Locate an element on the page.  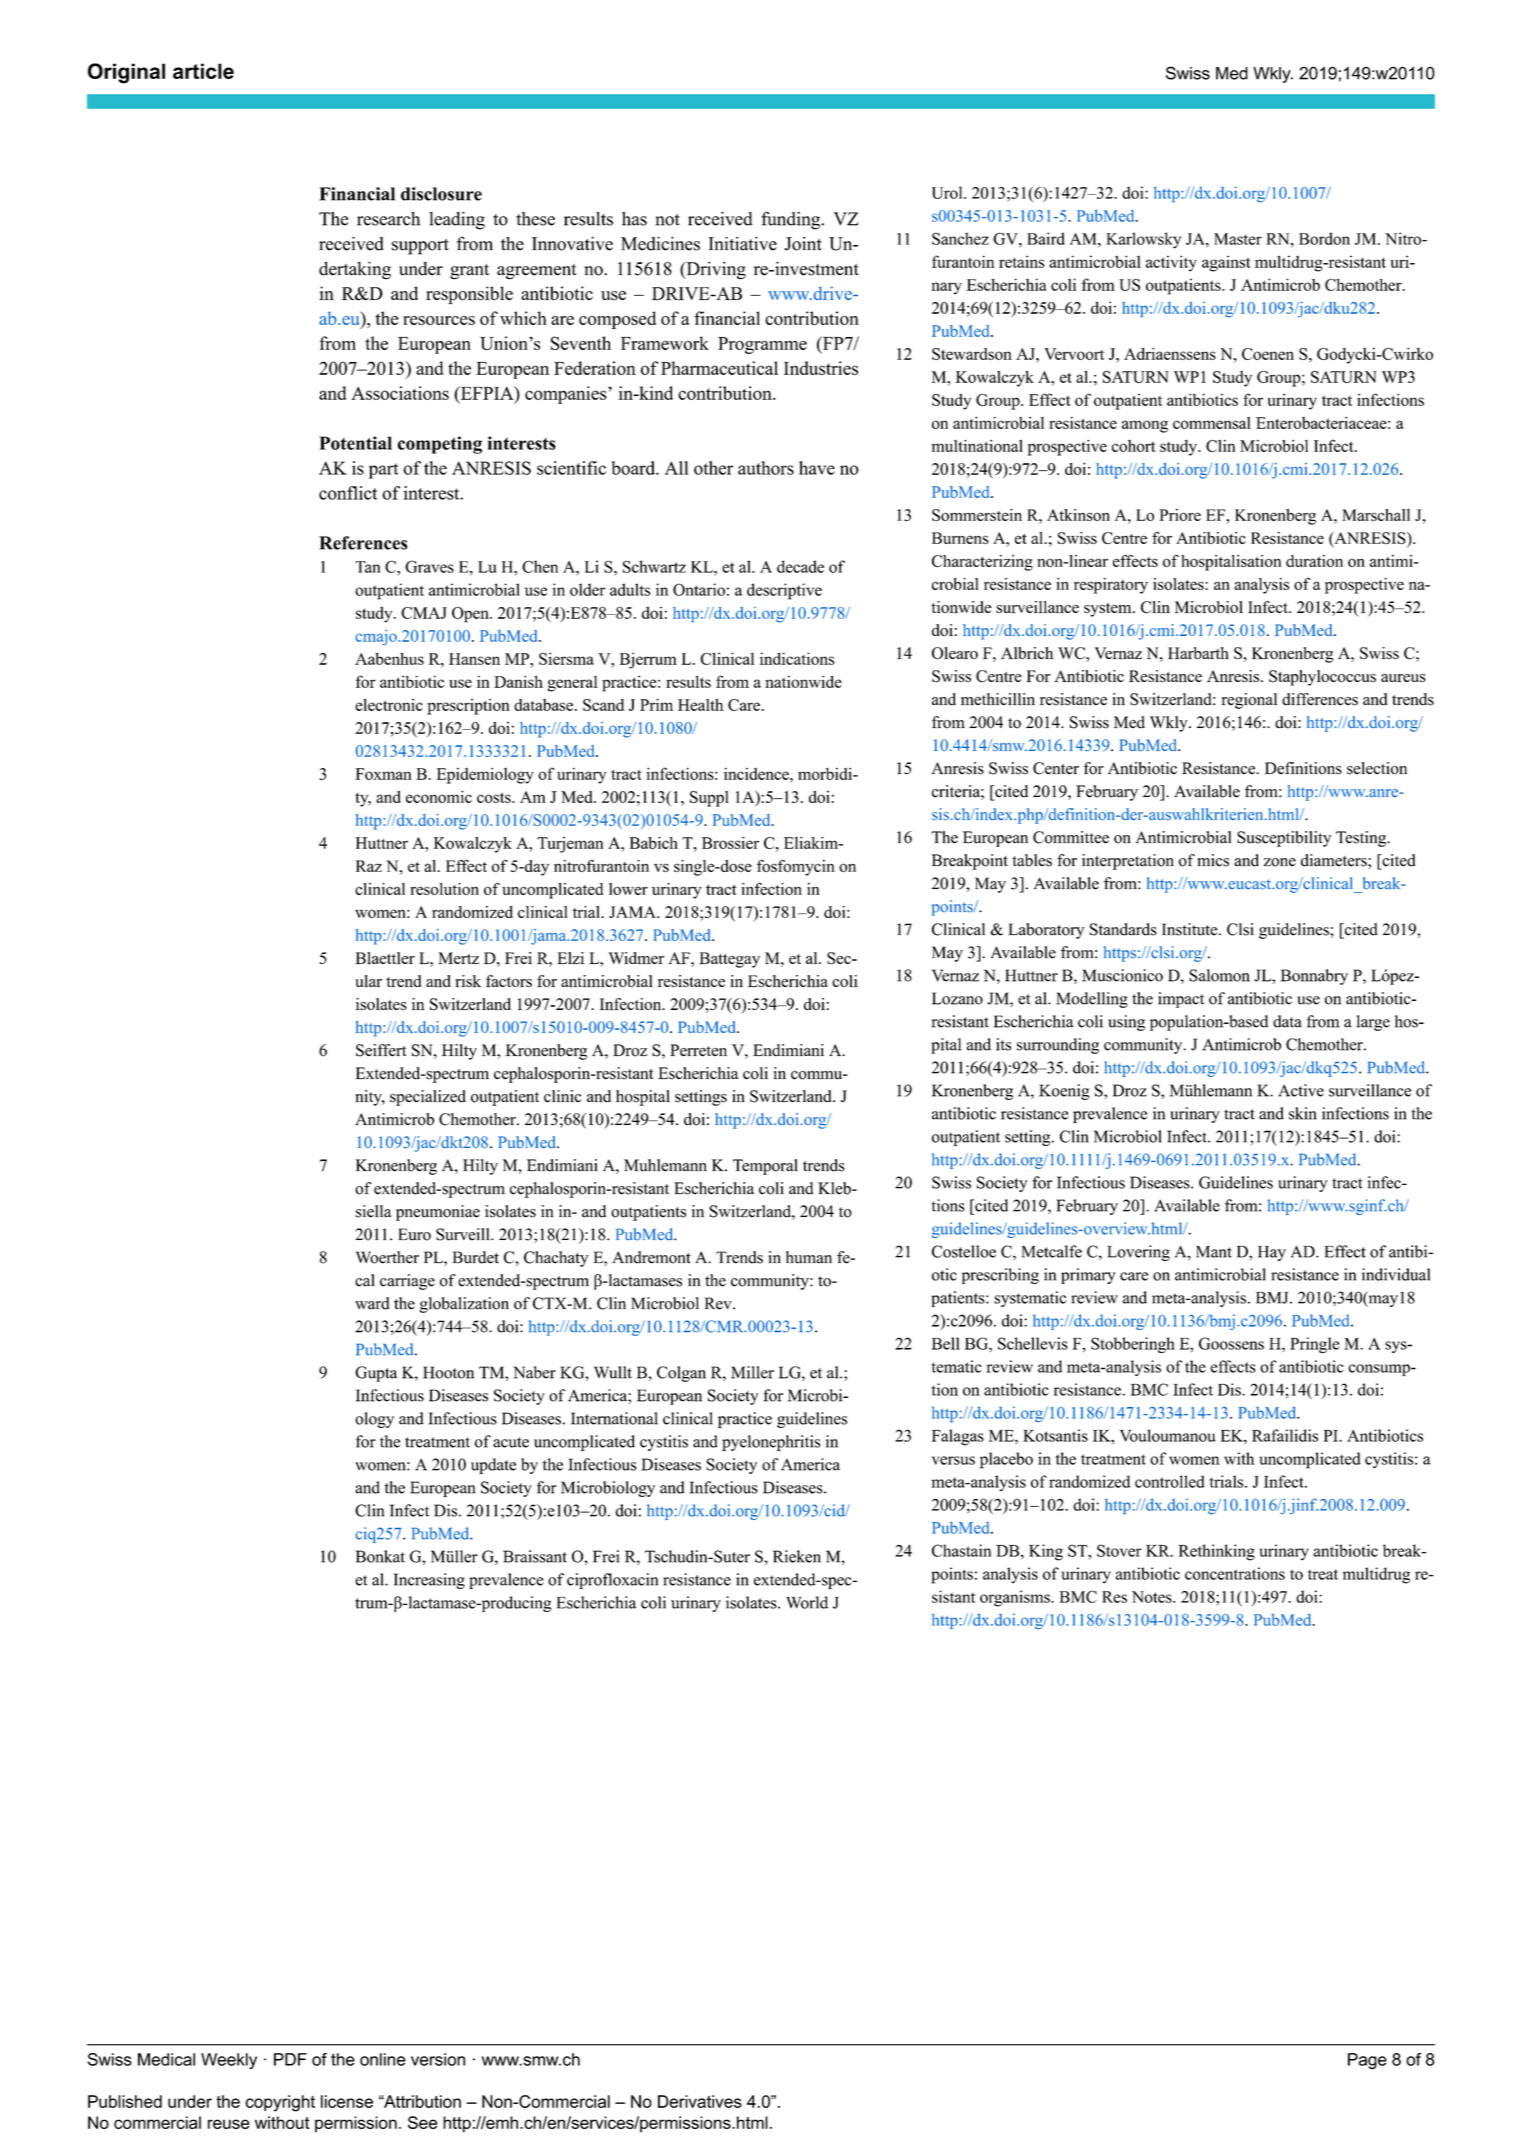
fosfomycin is located at coordinates (796, 867).
